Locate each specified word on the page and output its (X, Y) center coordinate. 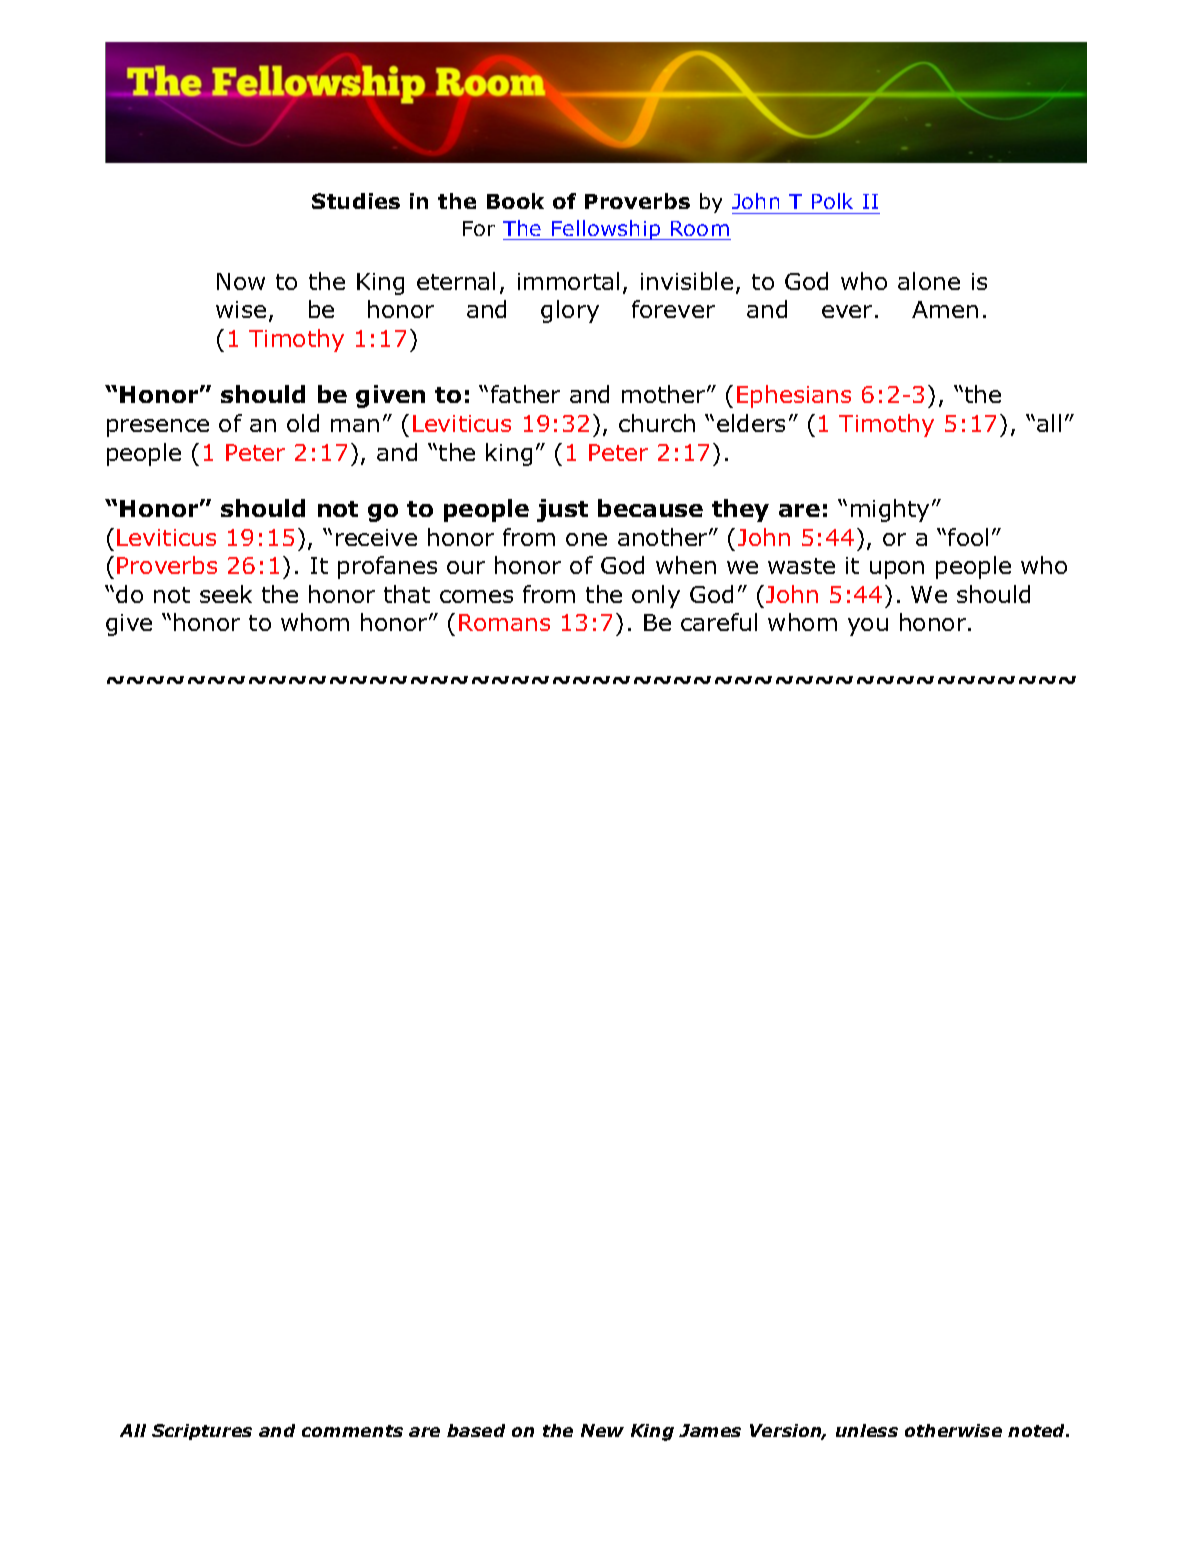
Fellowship (606, 230)
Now (241, 281)
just (562, 510)
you (868, 627)
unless (867, 1430)
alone (929, 281)
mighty (890, 510)
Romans (504, 622)
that (407, 594)
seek (226, 594)
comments (352, 1431)
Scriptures (202, 1432)
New (602, 1430)
